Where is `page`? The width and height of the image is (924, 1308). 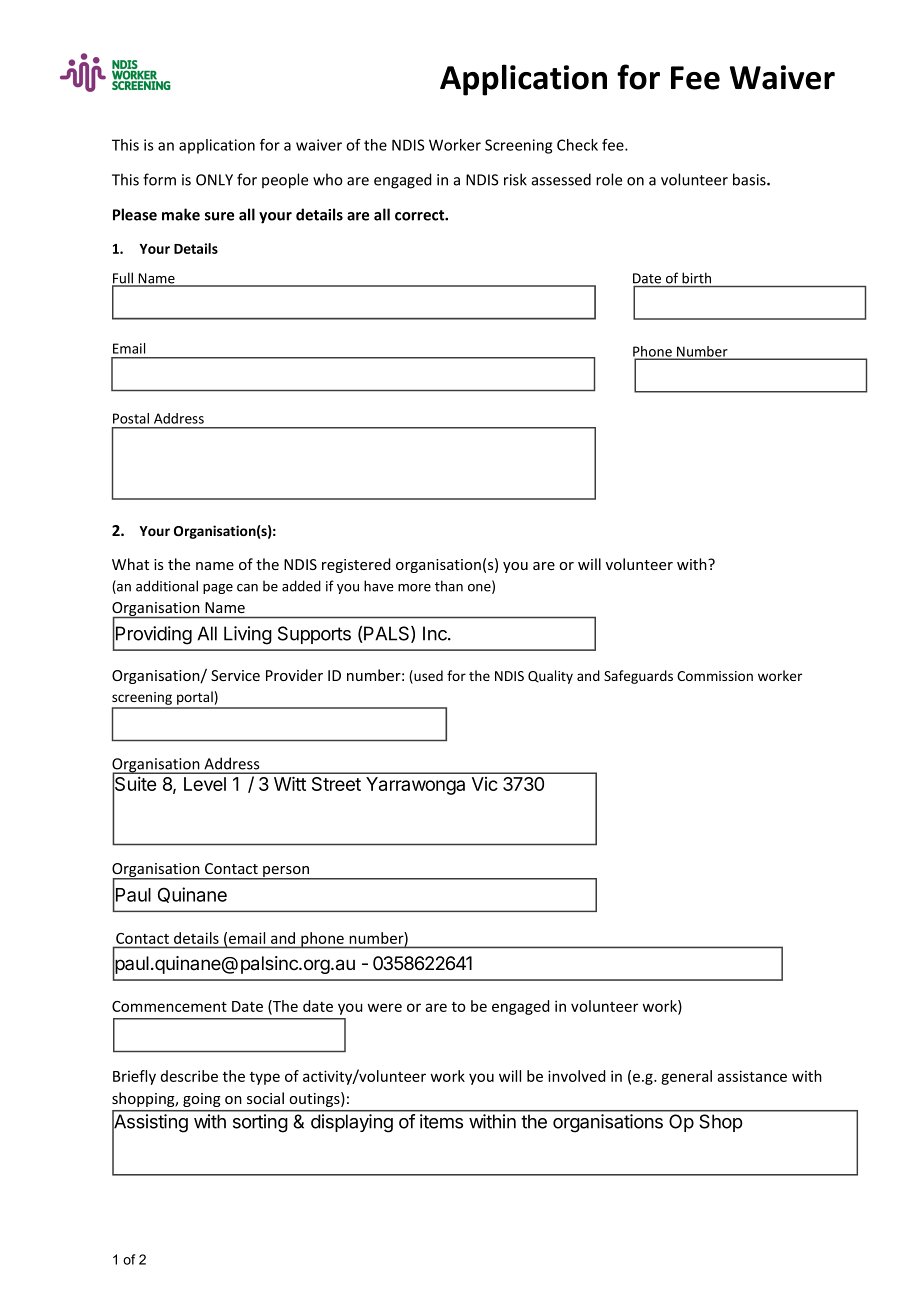
page is located at coordinates (218, 589).
